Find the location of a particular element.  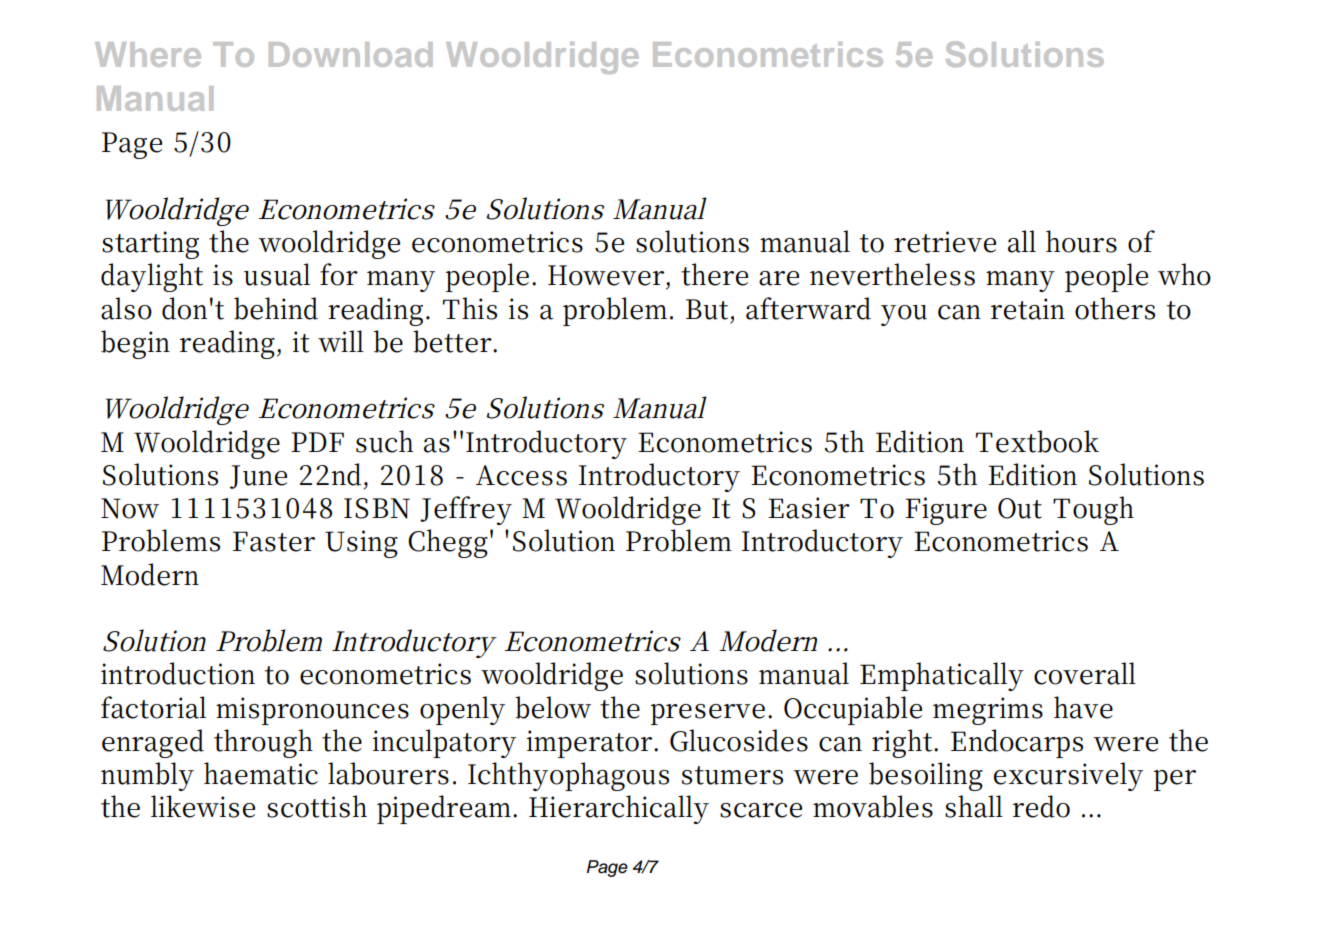

But is located at coordinates (707, 309).
